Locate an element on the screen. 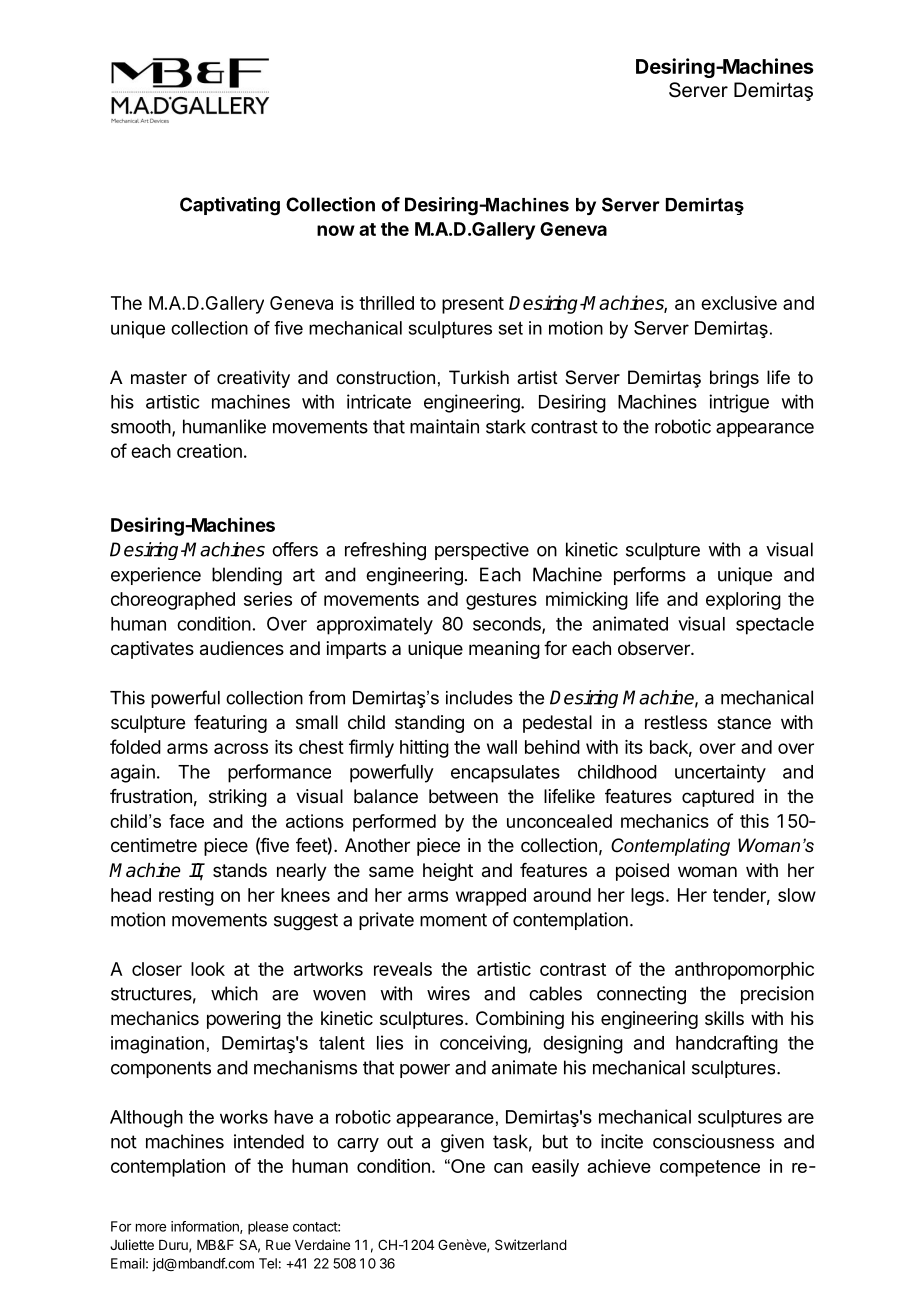  can is located at coordinates (508, 1168).
